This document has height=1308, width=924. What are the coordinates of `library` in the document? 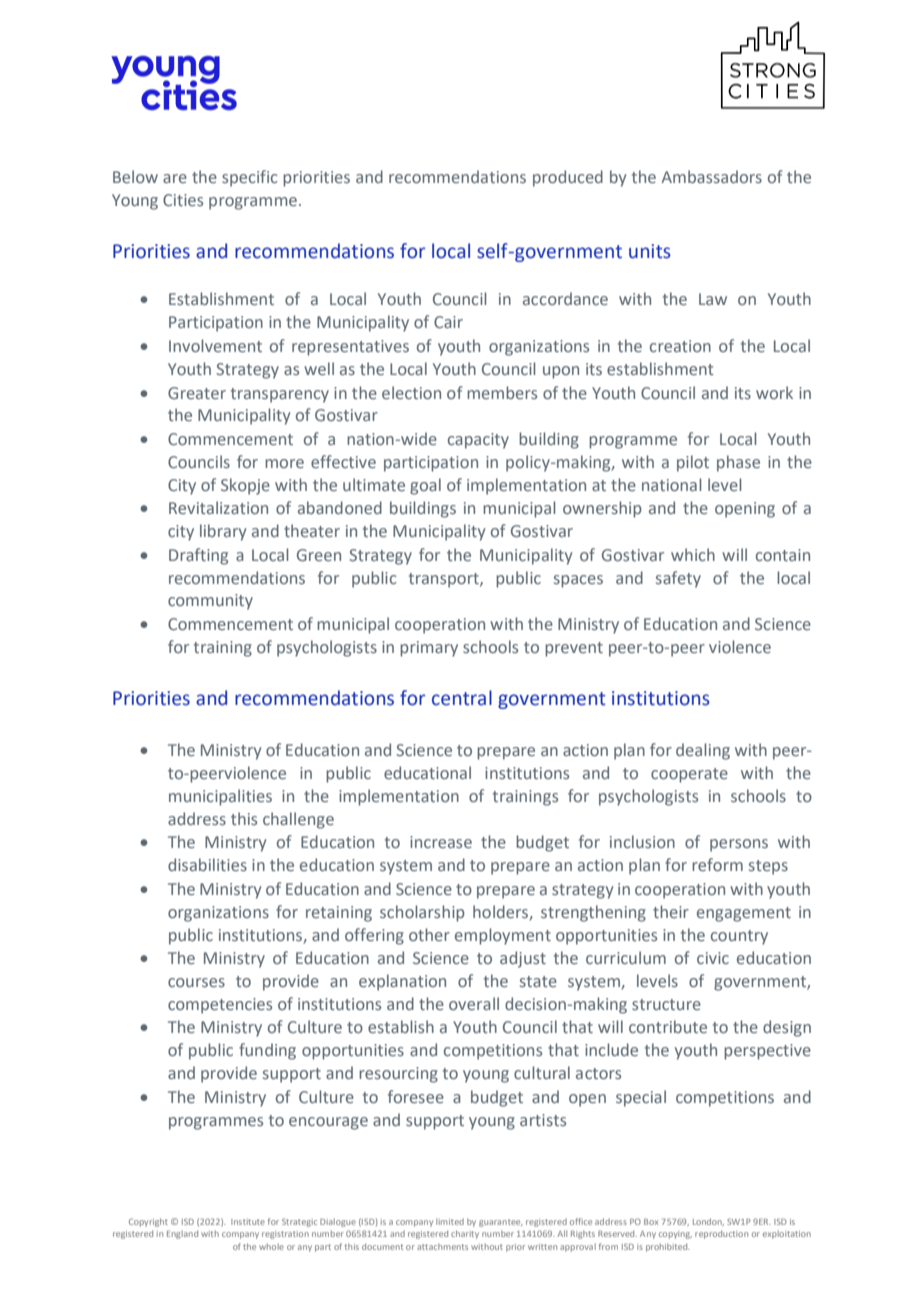 It's located at (223, 532).
